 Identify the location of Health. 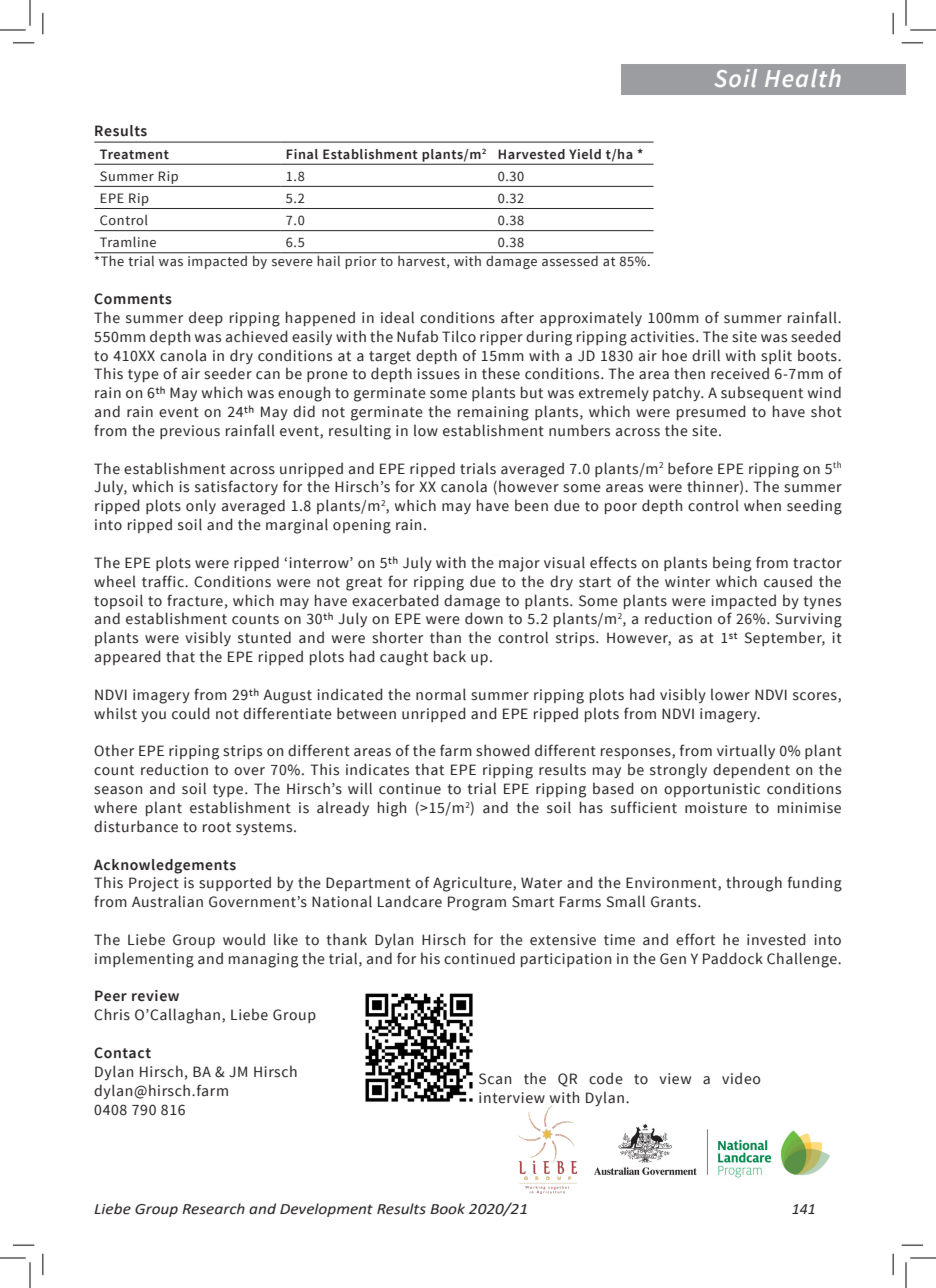
(803, 78).
